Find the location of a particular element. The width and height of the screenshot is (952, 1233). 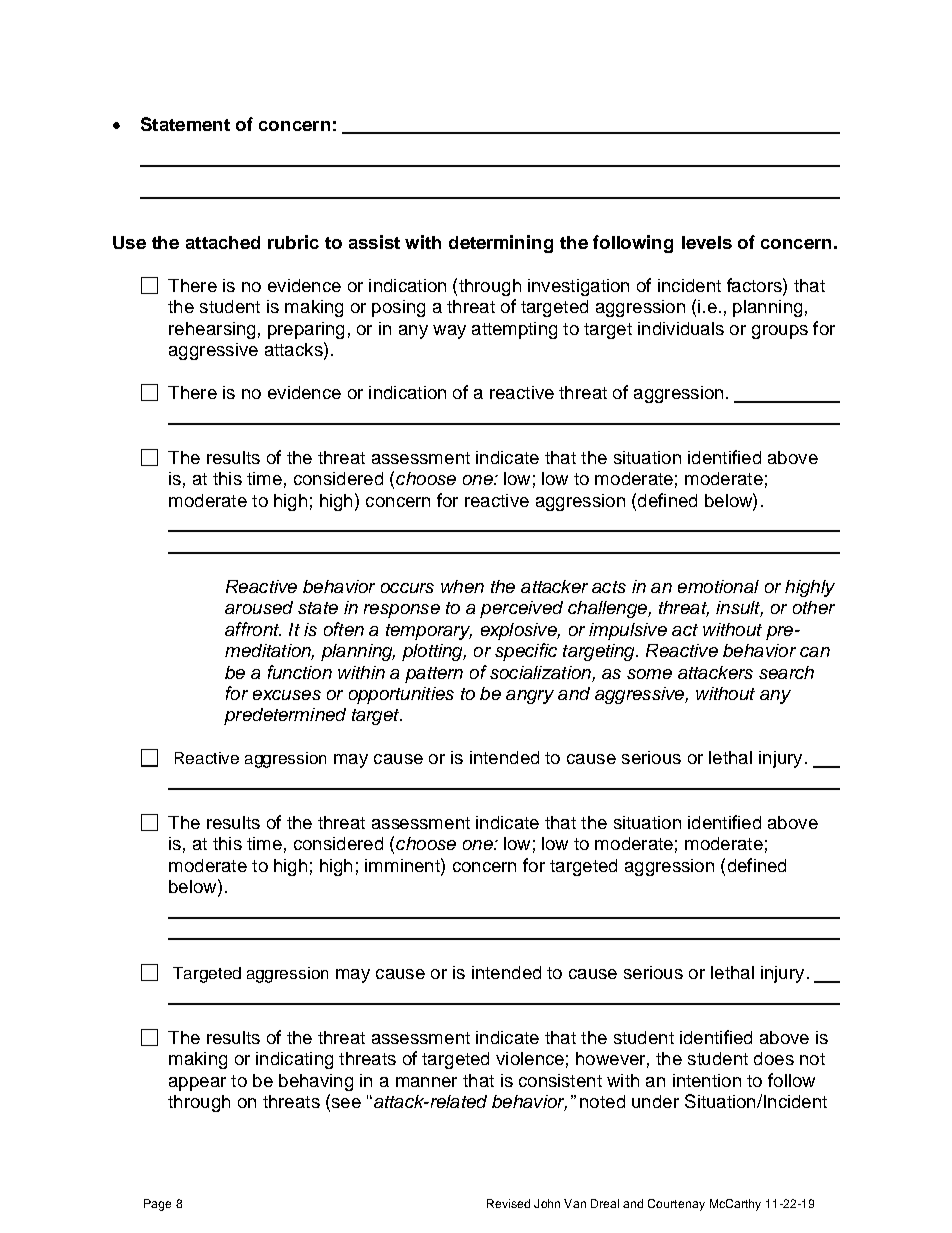

attached is located at coordinates (223, 242).
